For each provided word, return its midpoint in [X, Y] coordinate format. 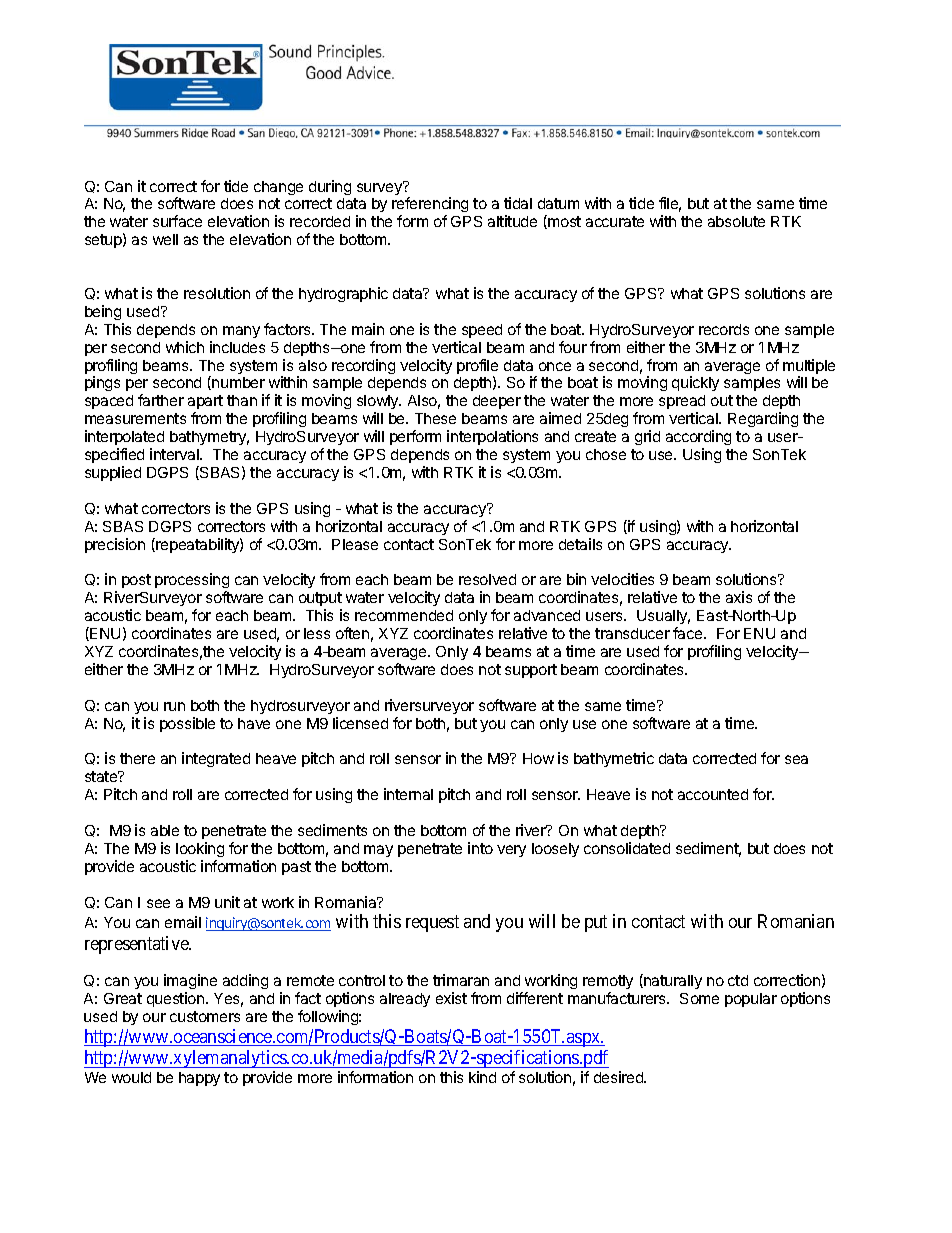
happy [199, 1079]
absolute [736, 221]
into [480, 848]
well [165, 239]
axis [739, 597]
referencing [430, 206]
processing [192, 582]
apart [205, 402]
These [435, 418]
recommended [404, 615]
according [698, 439]
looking [200, 849]
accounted [713, 794]
